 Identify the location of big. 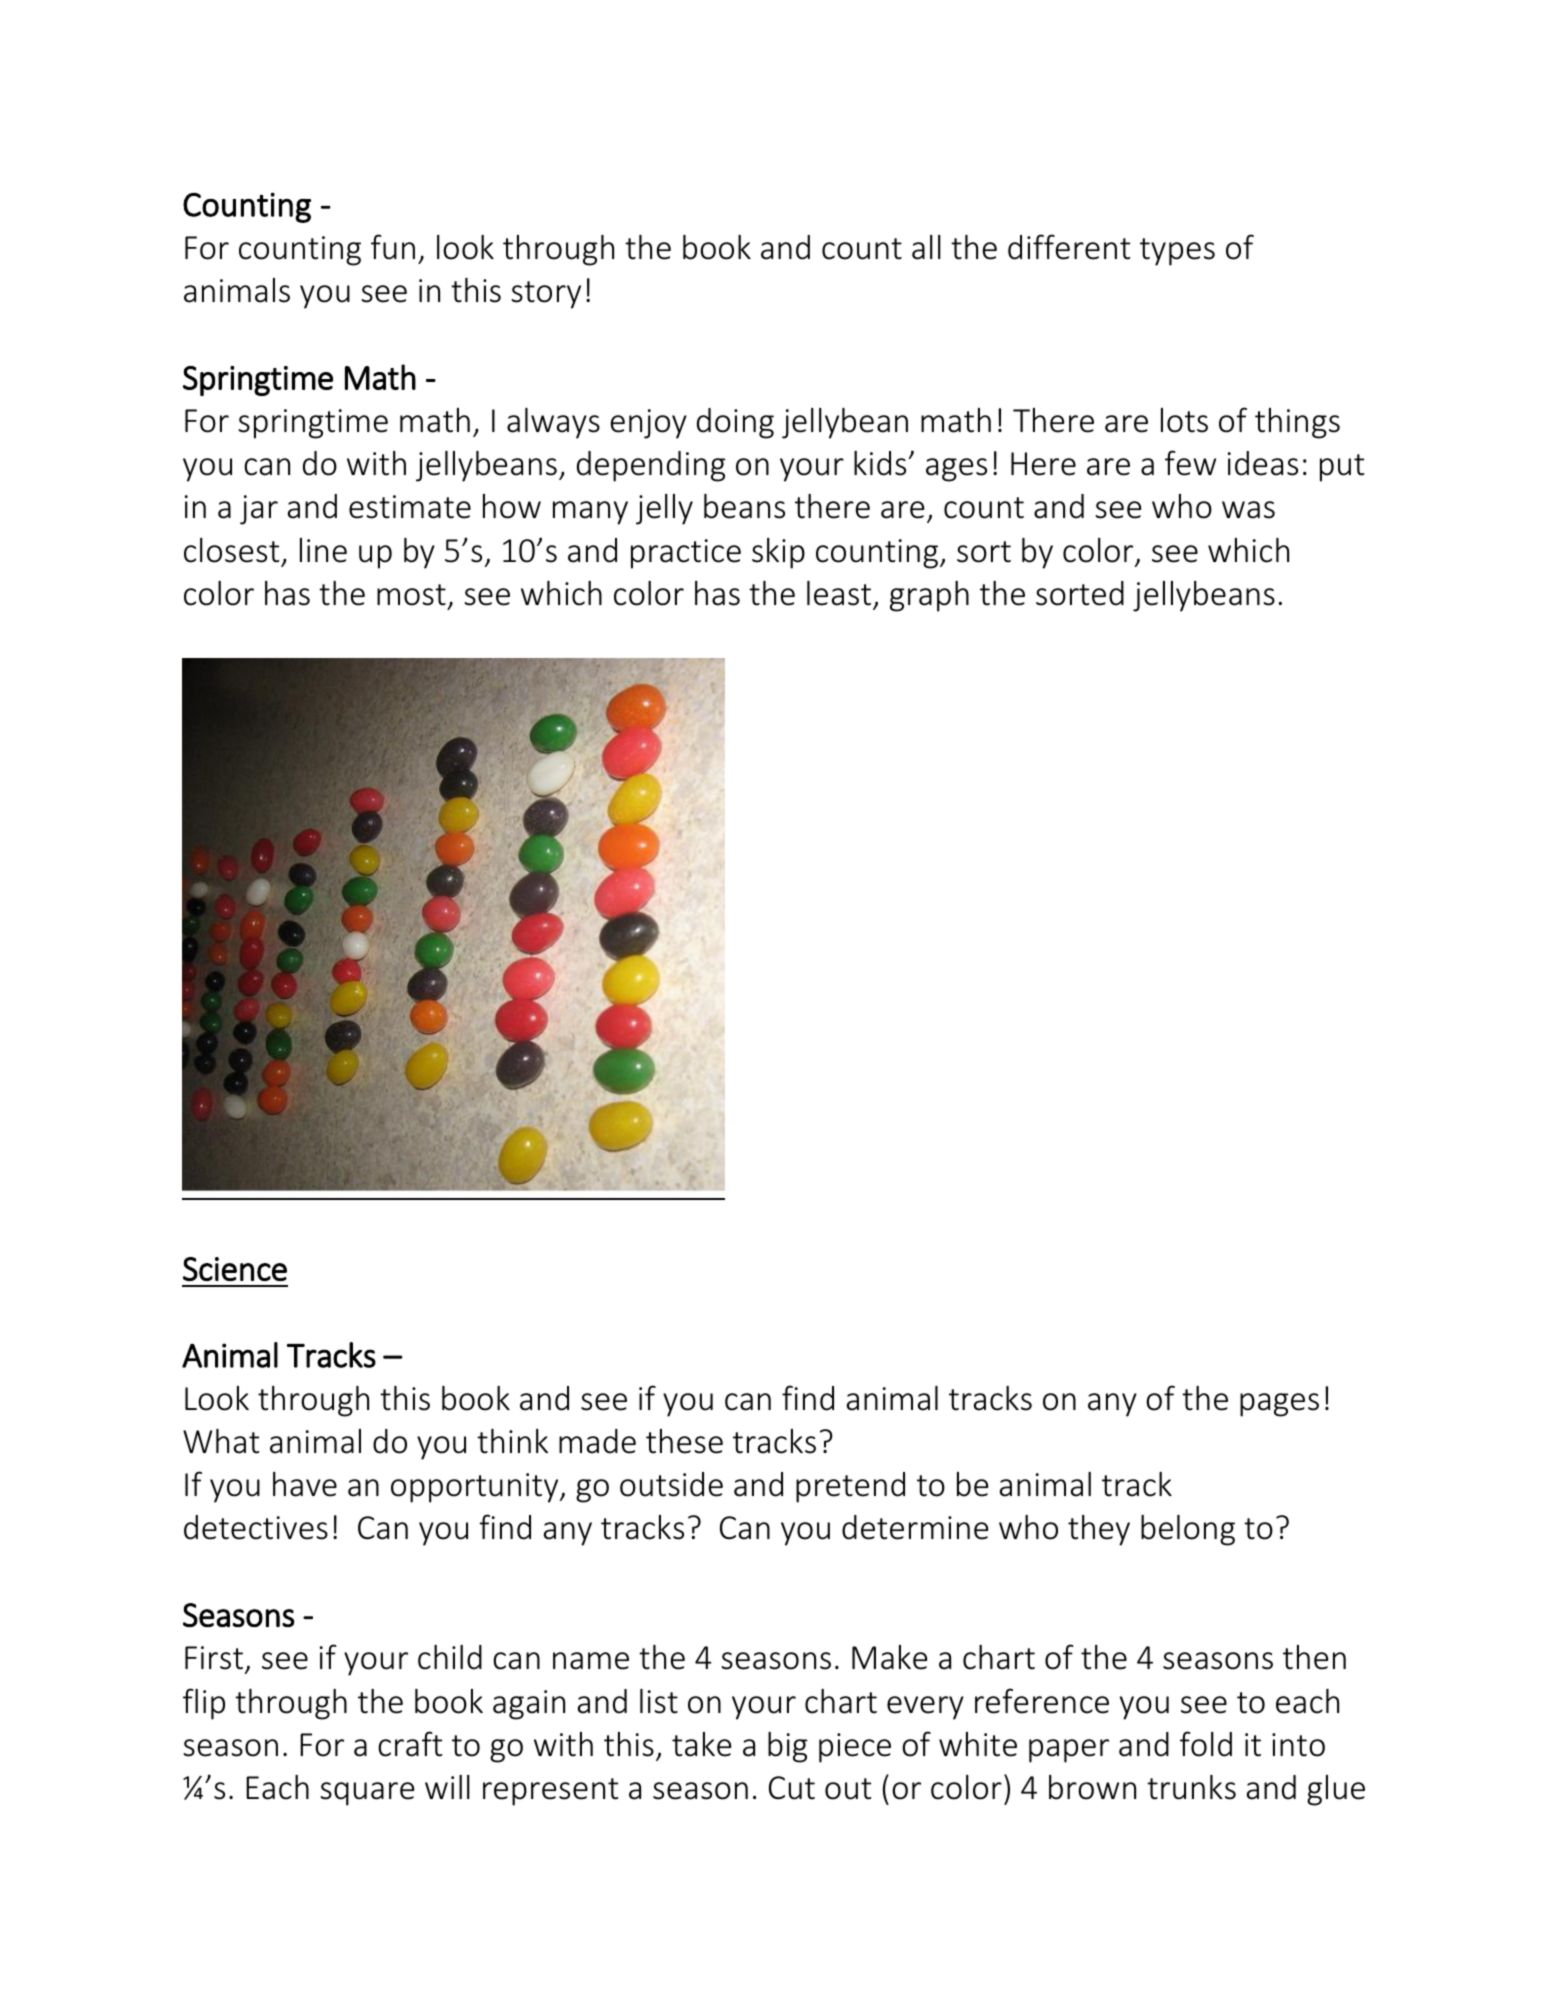
(788, 1747).
